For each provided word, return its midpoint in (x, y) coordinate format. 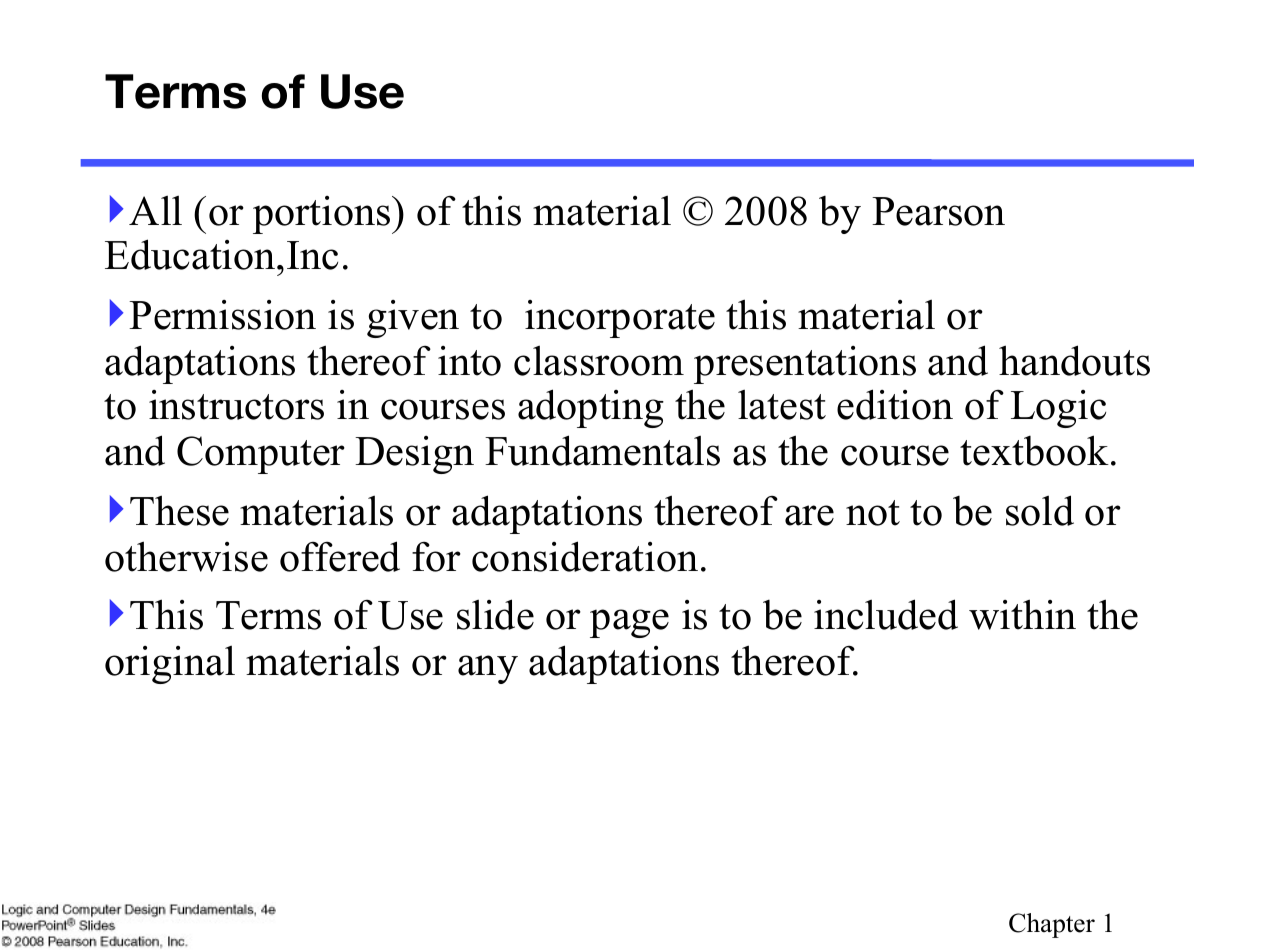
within (1022, 614)
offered (340, 556)
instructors (236, 405)
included (886, 614)
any (488, 669)
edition (895, 404)
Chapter (1052, 925)
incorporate (620, 319)
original (170, 664)
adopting (591, 408)
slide (495, 614)
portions (323, 215)
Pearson (938, 211)
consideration (585, 556)
